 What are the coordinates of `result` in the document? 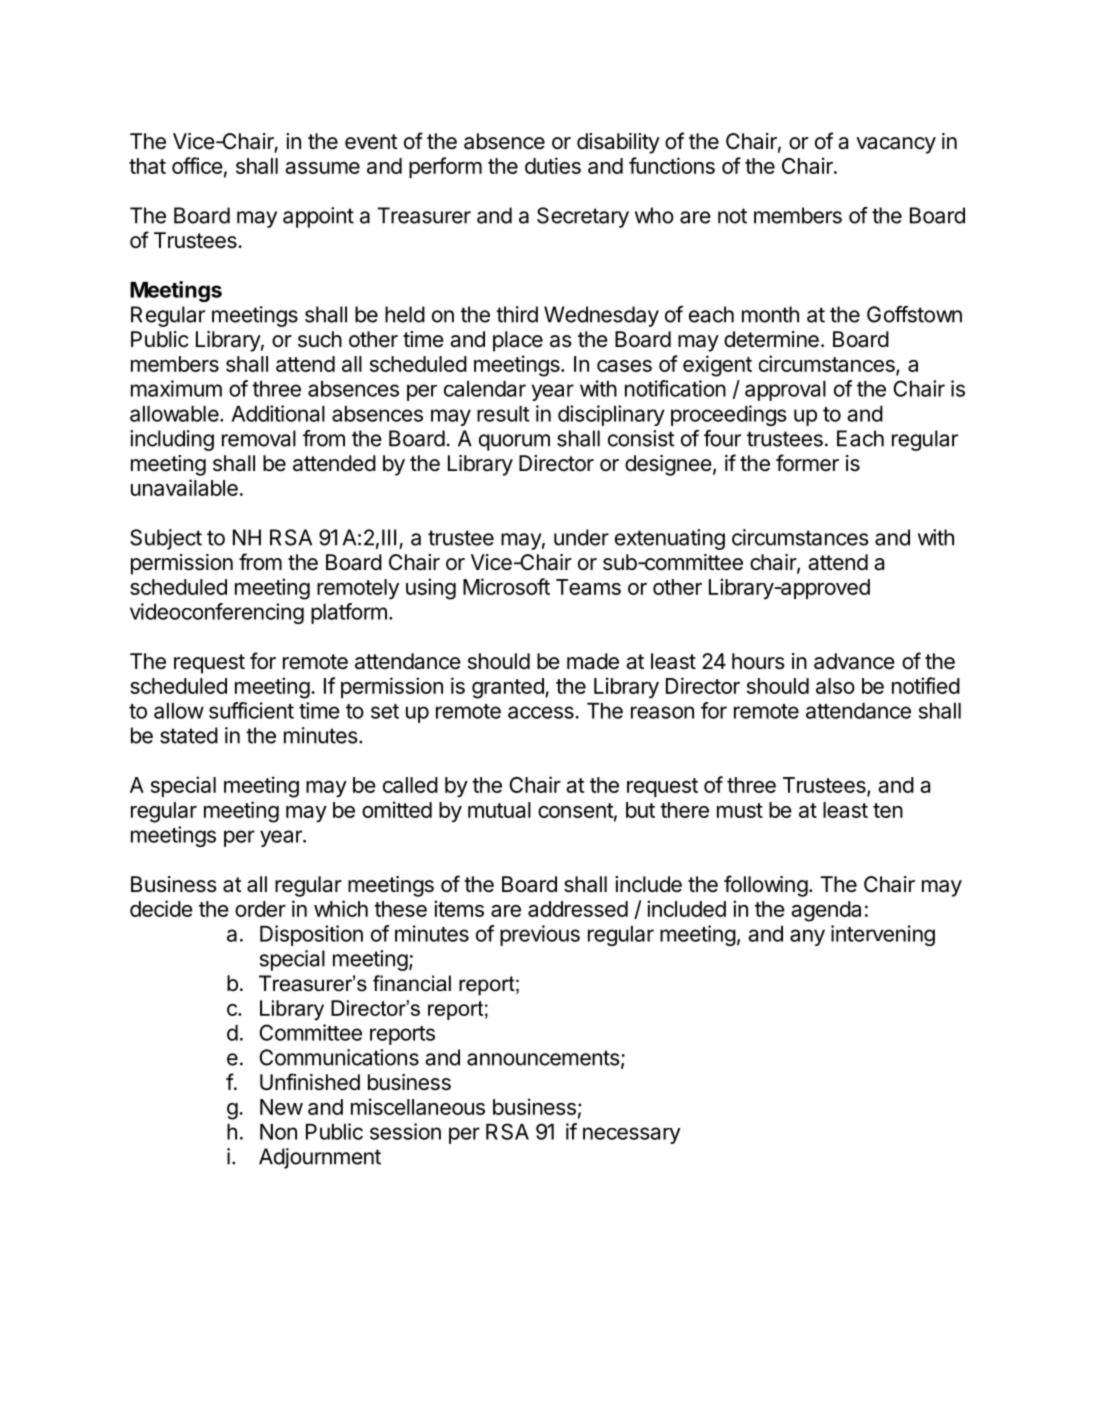 It's located at (503, 414).
